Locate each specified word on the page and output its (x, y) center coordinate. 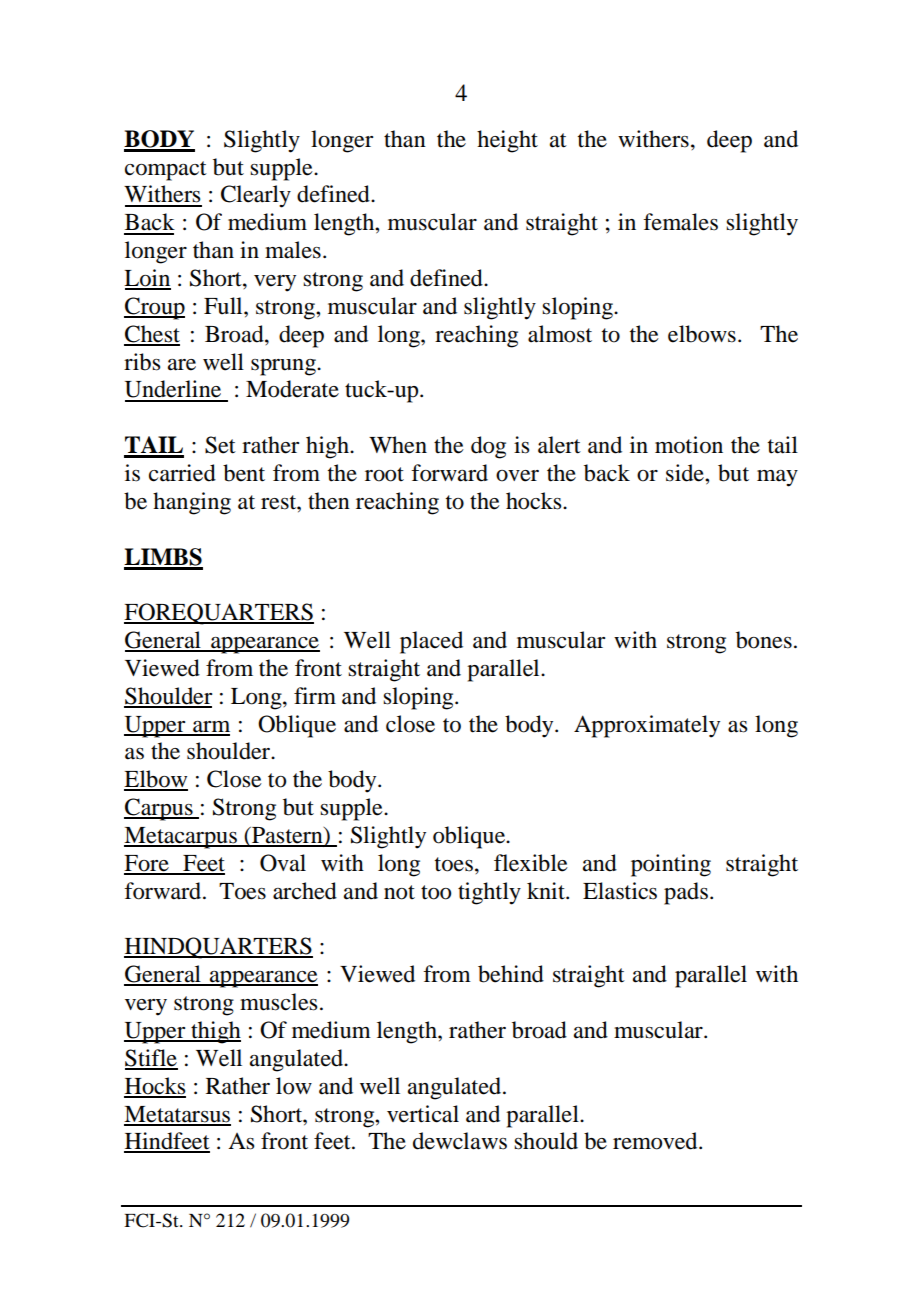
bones (764, 640)
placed (431, 642)
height (507, 141)
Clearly (256, 196)
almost (560, 334)
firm (315, 695)
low (294, 1086)
